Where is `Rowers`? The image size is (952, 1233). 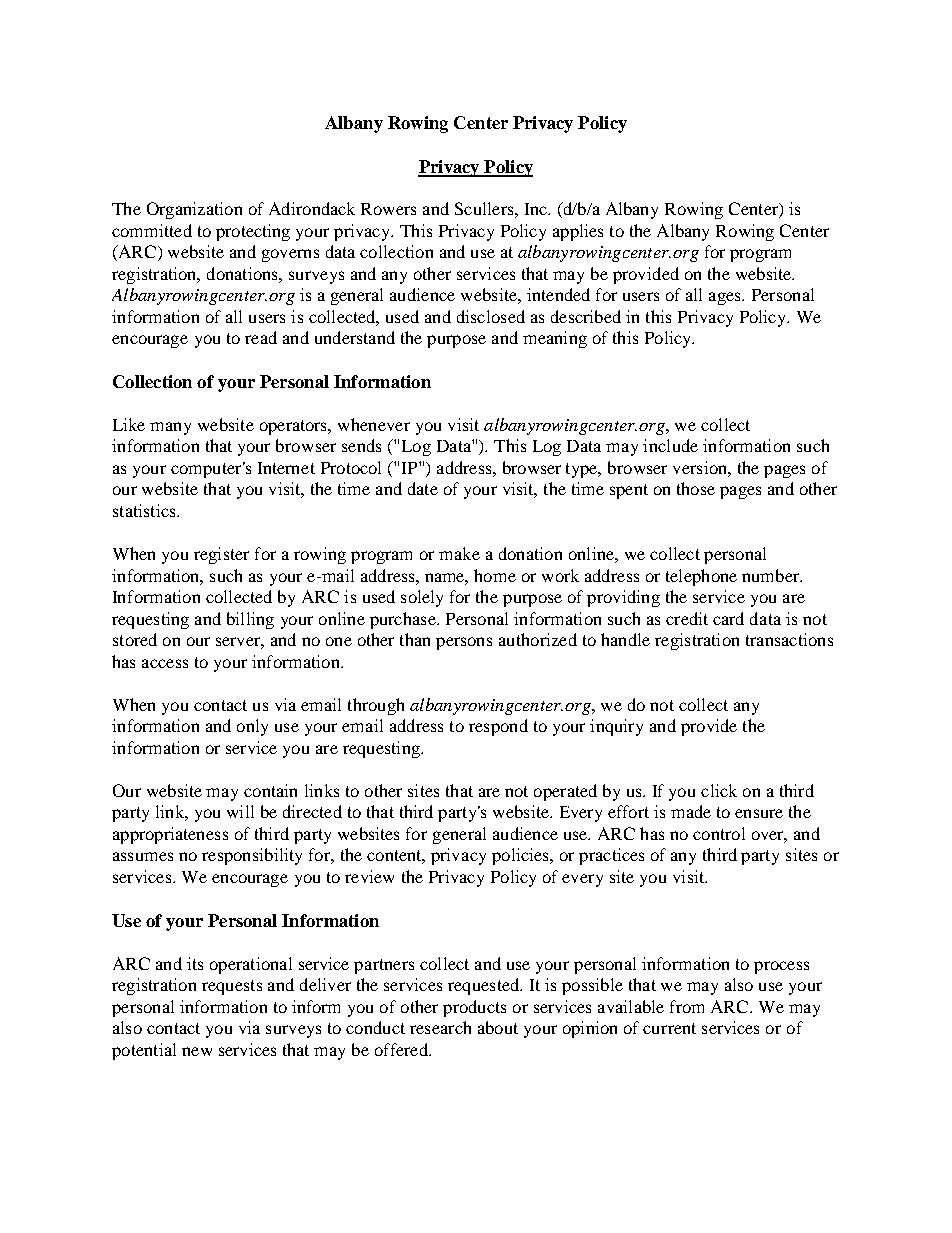
Rowers is located at coordinates (388, 209).
